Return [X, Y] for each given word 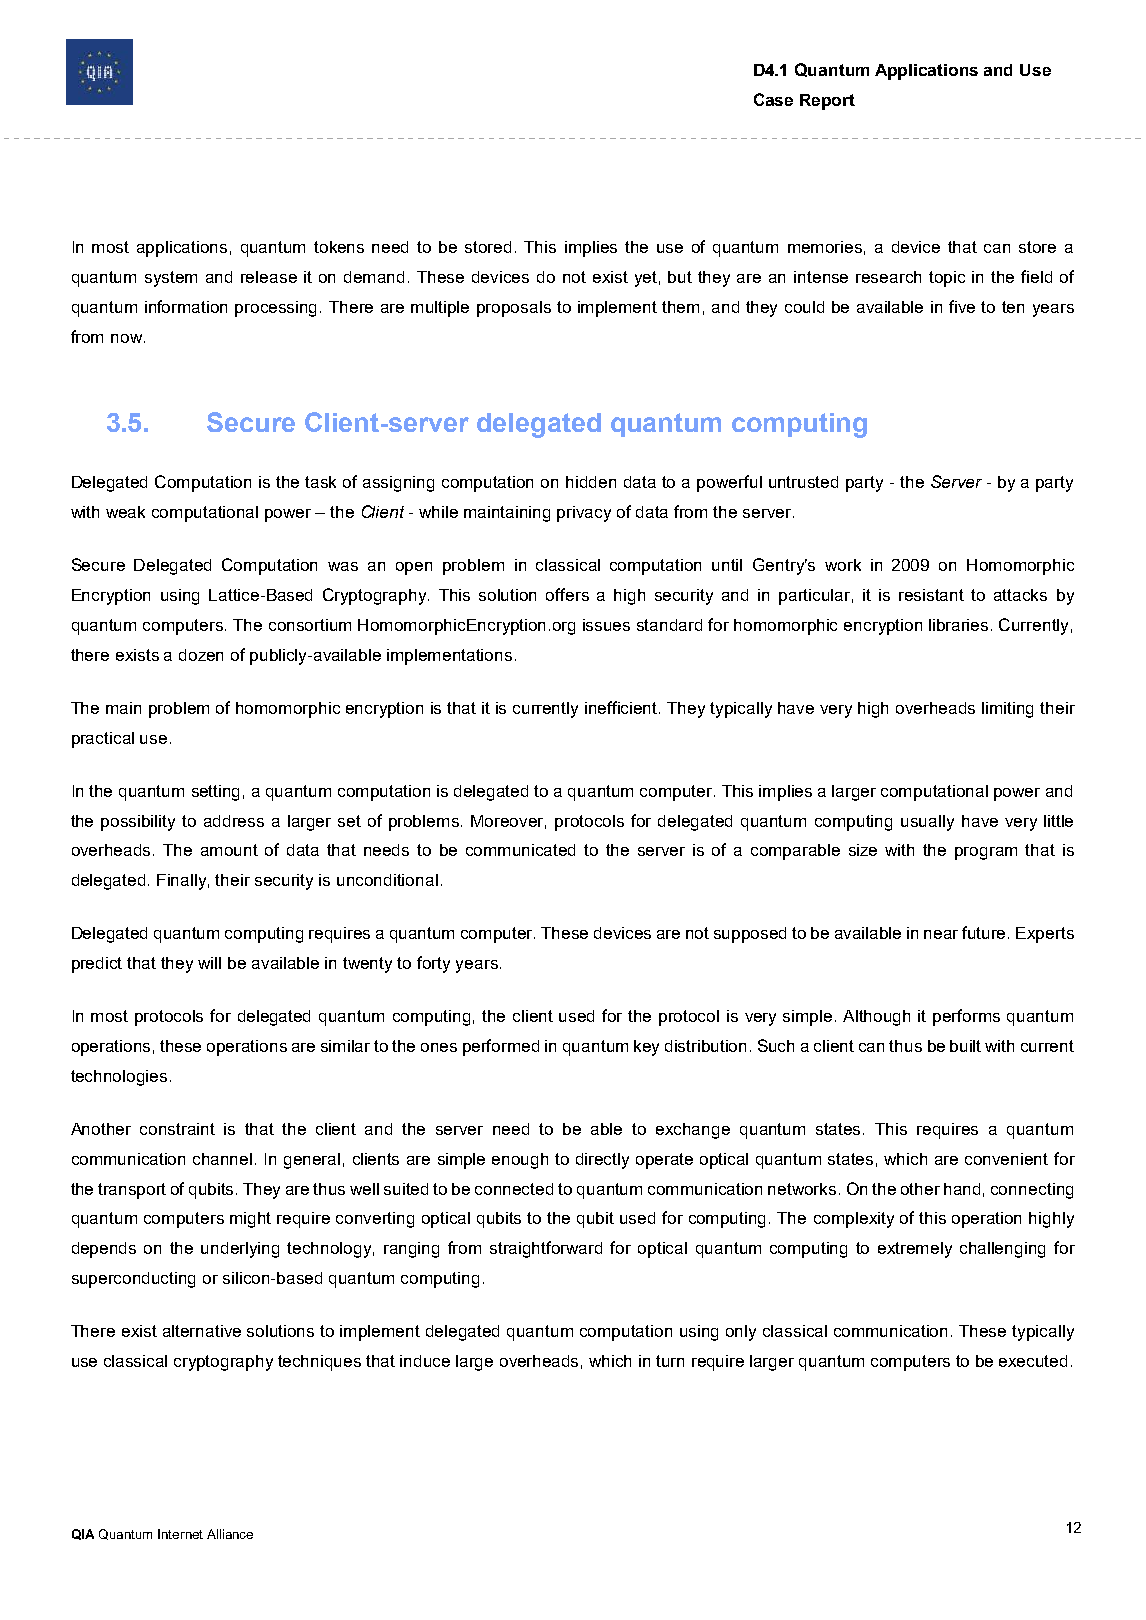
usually [927, 823]
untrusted [803, 482]
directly [602, 1161]
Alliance [230, 1534]
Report [827, 102]
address [234, 821]
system [171, 279]
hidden [591, 482]
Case [773, 99]
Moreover [508, 822]
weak [125, 512]
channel [222, 1159]
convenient [1006, 1159]
